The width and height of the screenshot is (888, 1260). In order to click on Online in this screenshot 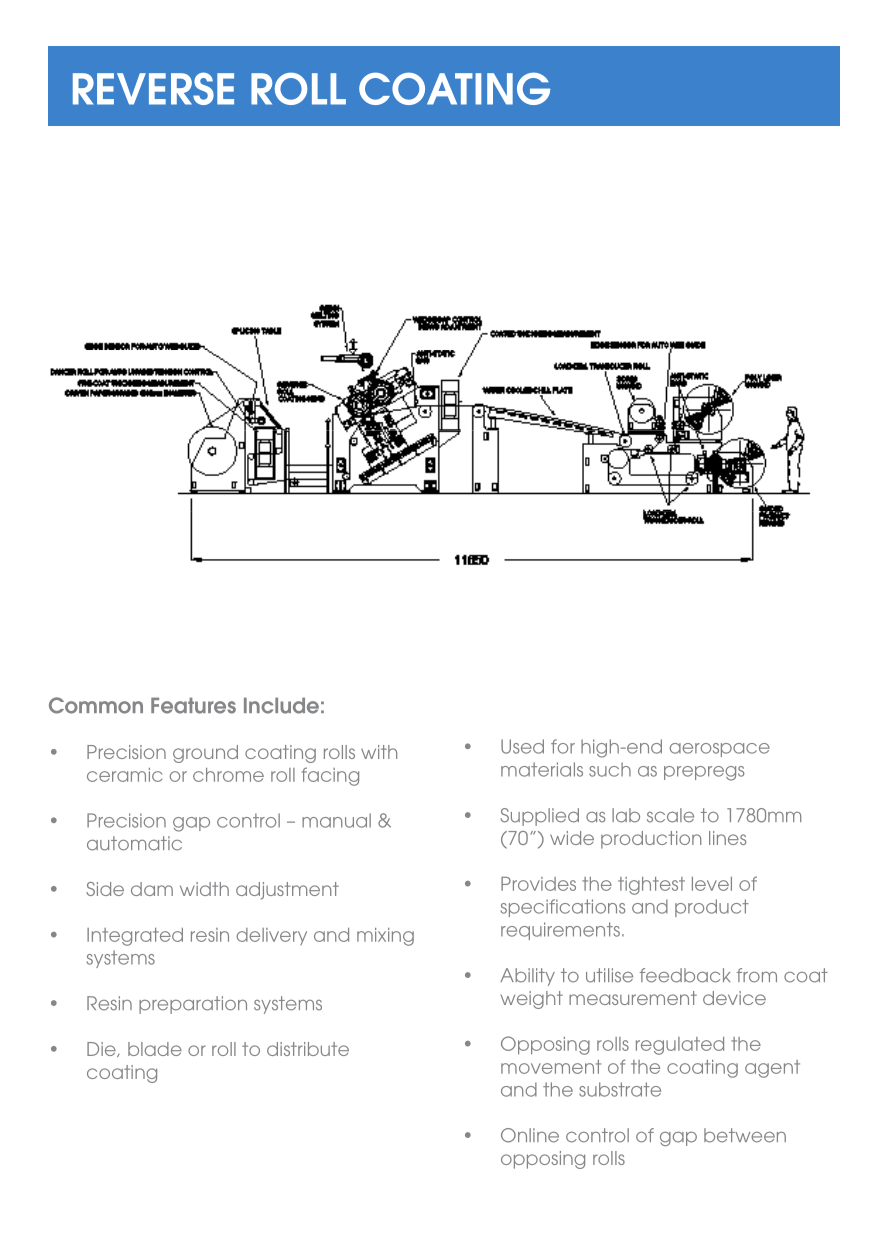, I will do `click(530, 1135)`.
